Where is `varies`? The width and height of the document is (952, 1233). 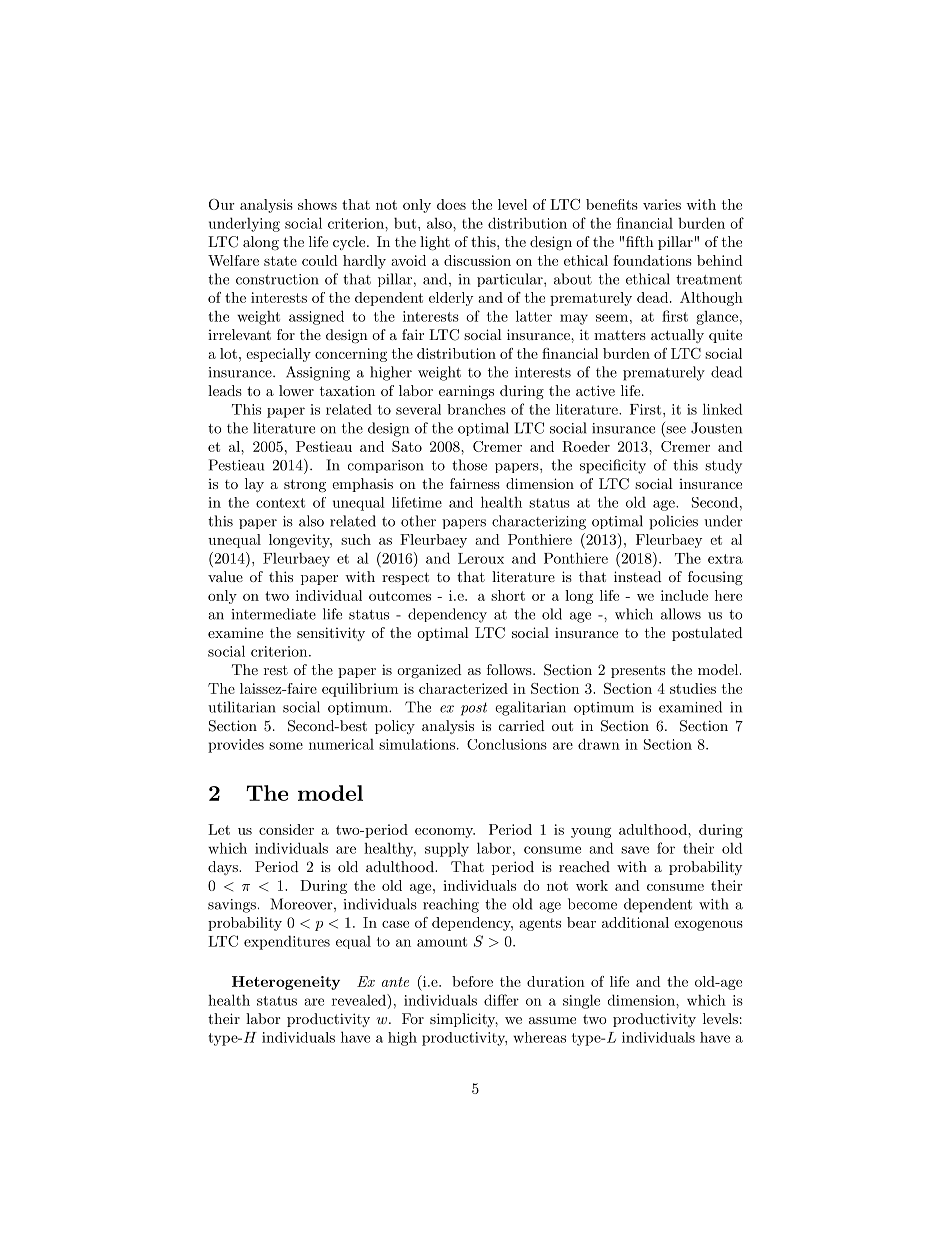 varies is located at coordinates (662, 204).
